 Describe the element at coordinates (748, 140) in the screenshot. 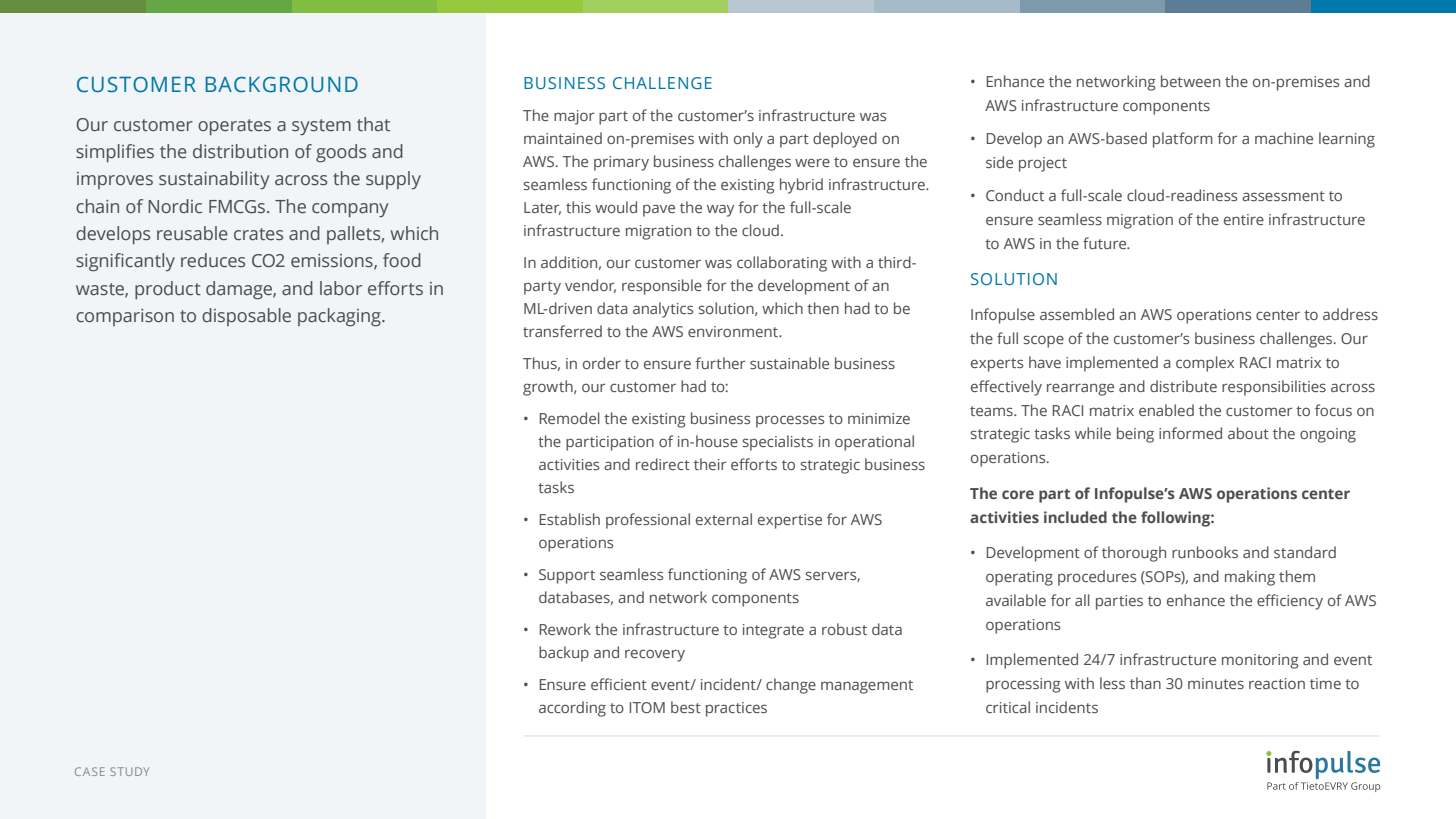

I see `only` at that location.
